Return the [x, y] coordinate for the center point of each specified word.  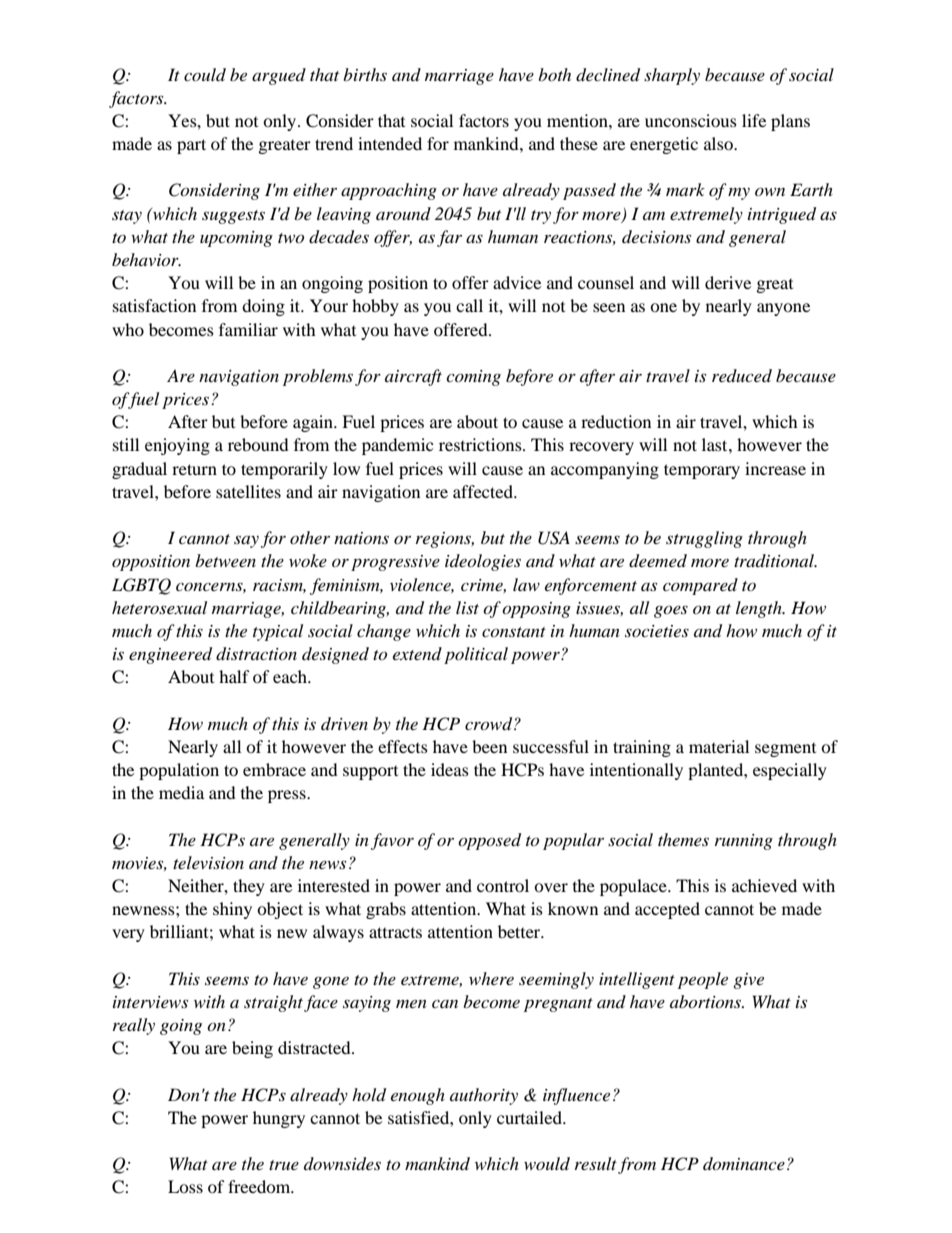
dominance [744, 1163]
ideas [450, 769]
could [205, 74]
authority [484, 1096]
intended [390, 143]
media [181, 792]
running [744, 842]
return [194, 469]
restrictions [481, 444]
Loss [185, 1186]
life [754, 120]
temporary [702, 471]
